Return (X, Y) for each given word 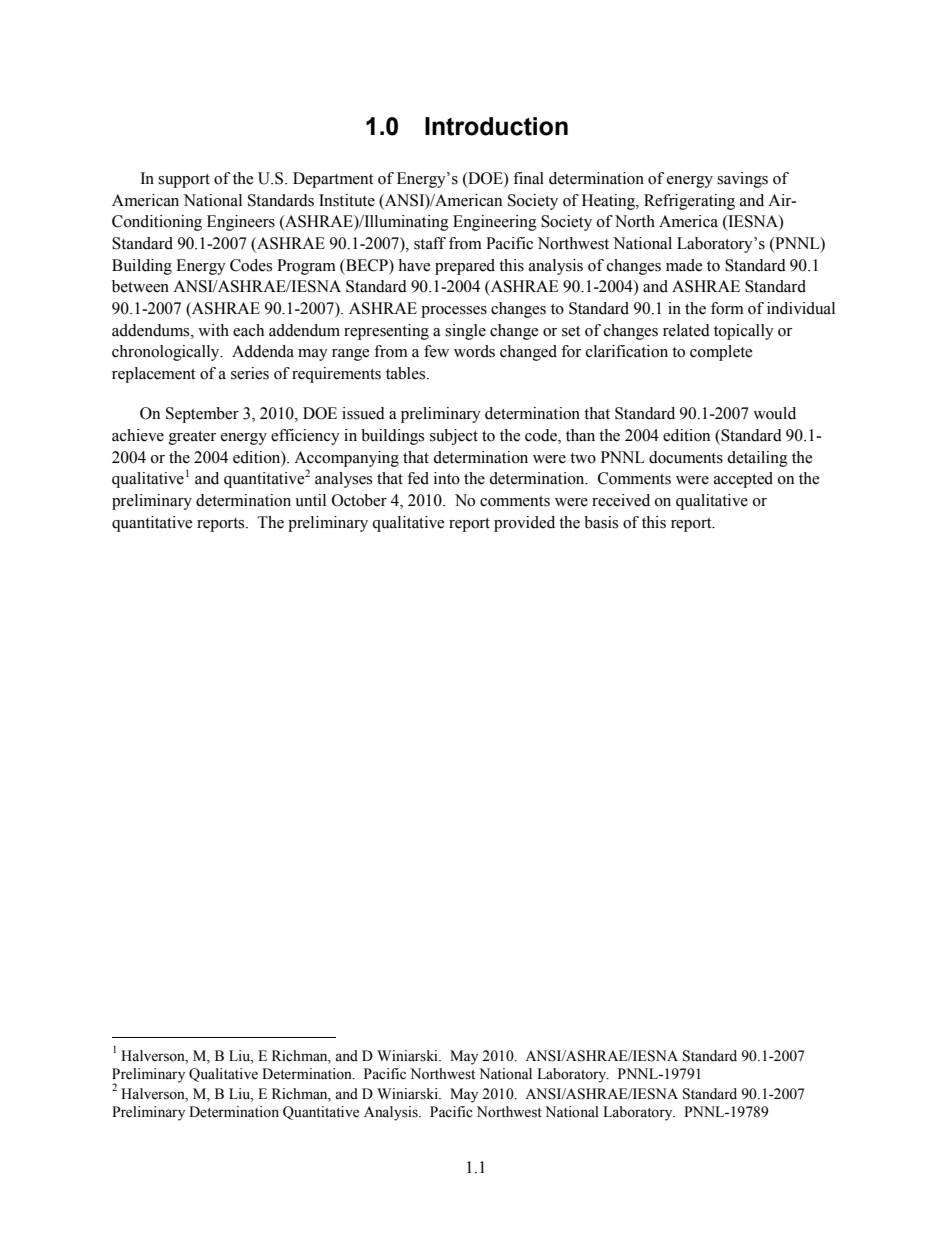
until (310, 500)
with (213, 330)
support (184, 181)
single (465, 332)
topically (744, 332)
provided (524, 524)
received (621, 500)
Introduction (496, 126)
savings (742, 180)
